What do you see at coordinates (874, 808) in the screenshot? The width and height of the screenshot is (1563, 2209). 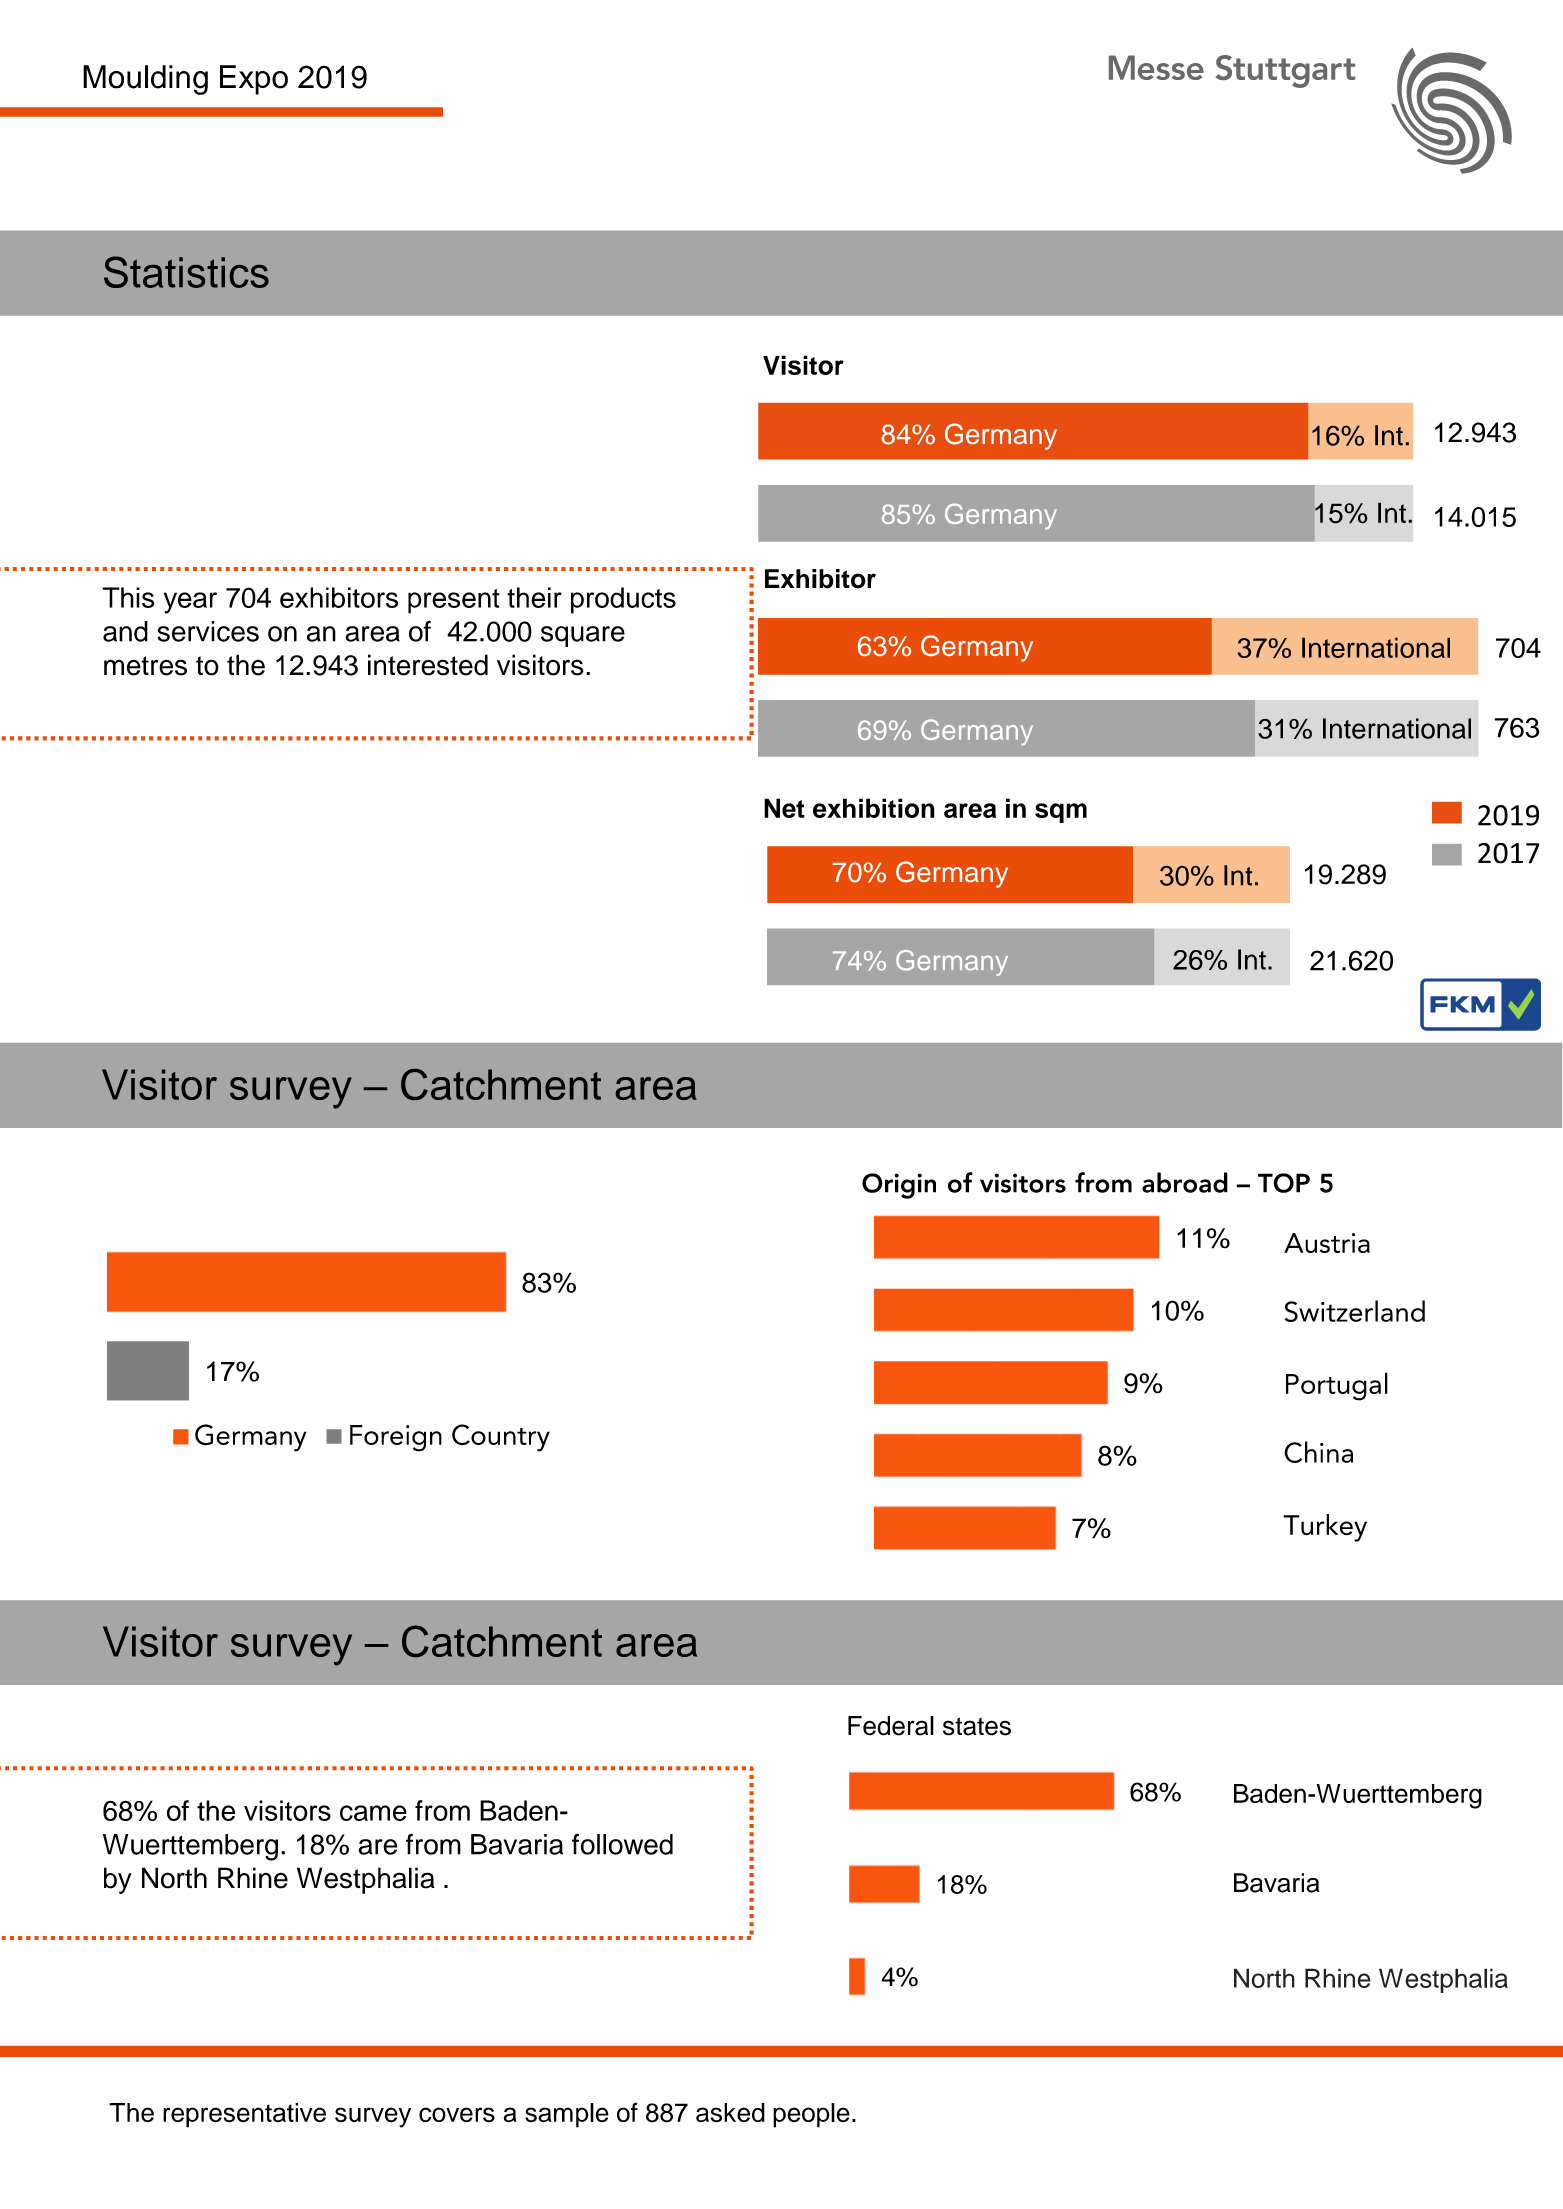 I see `exhibition` at bounding box center [874, 808].
